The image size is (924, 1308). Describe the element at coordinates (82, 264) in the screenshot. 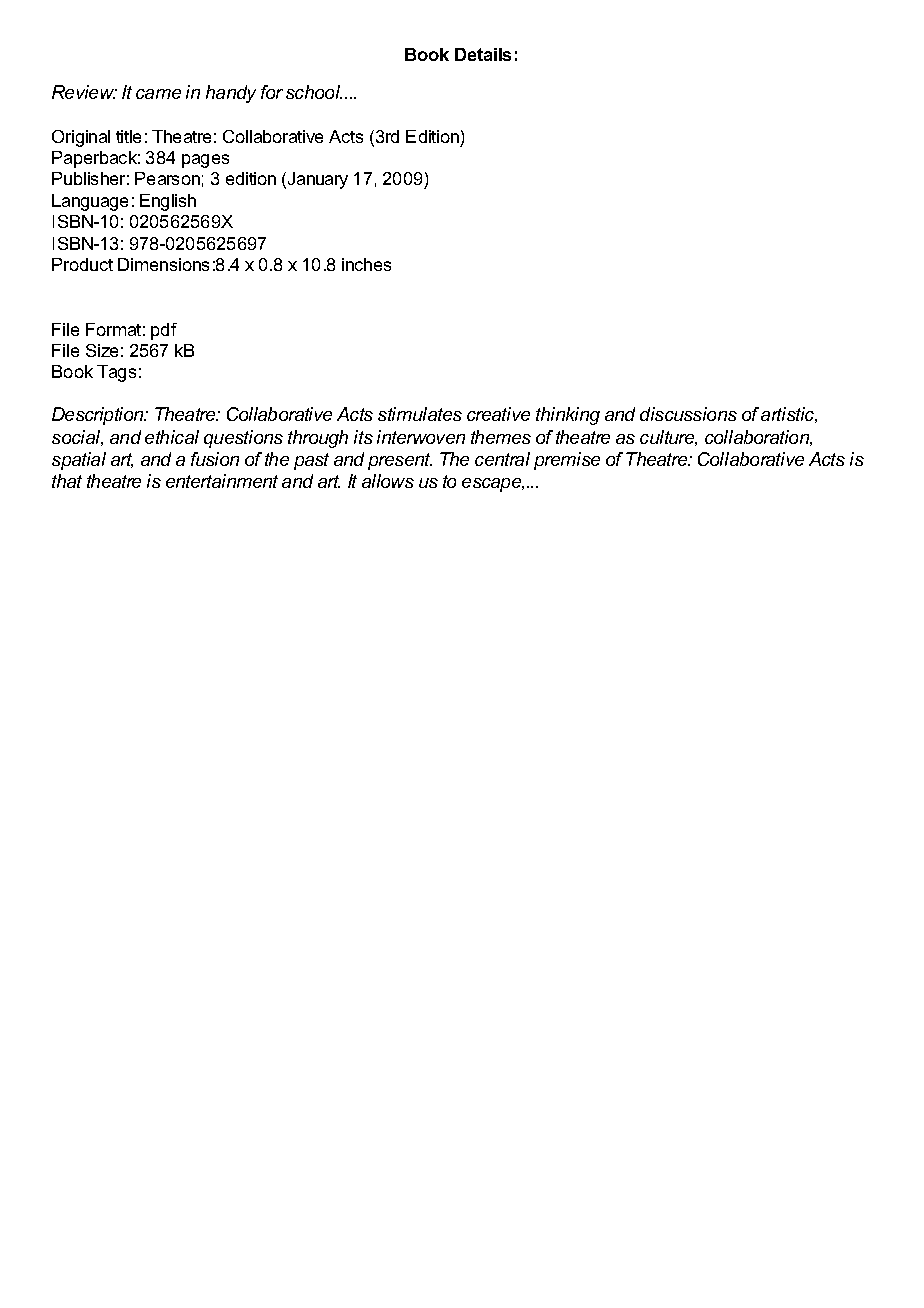

I see `Product` at that location.
